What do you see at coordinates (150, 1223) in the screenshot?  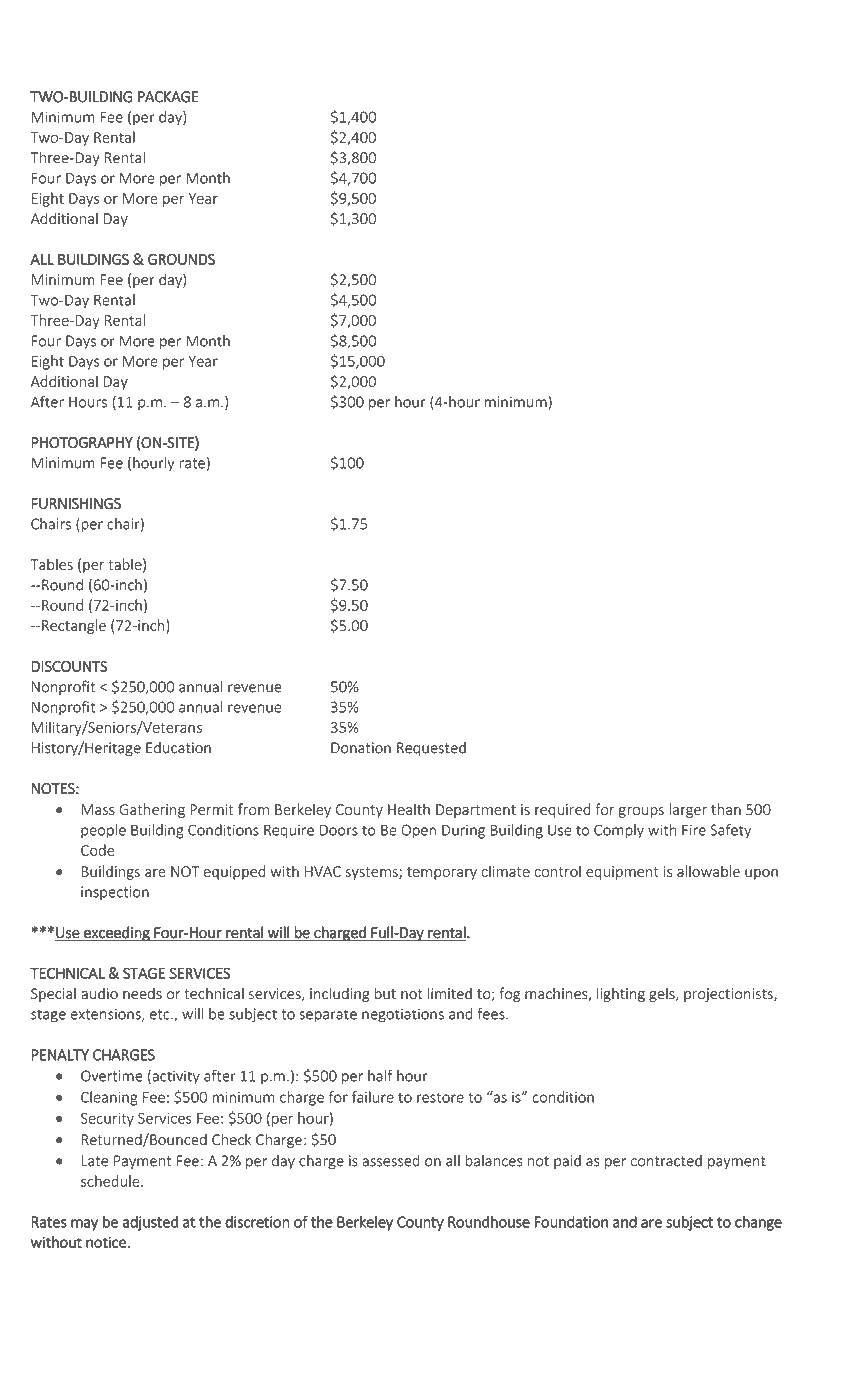 I see `adjusted` at bounding box center [150, 1223].
